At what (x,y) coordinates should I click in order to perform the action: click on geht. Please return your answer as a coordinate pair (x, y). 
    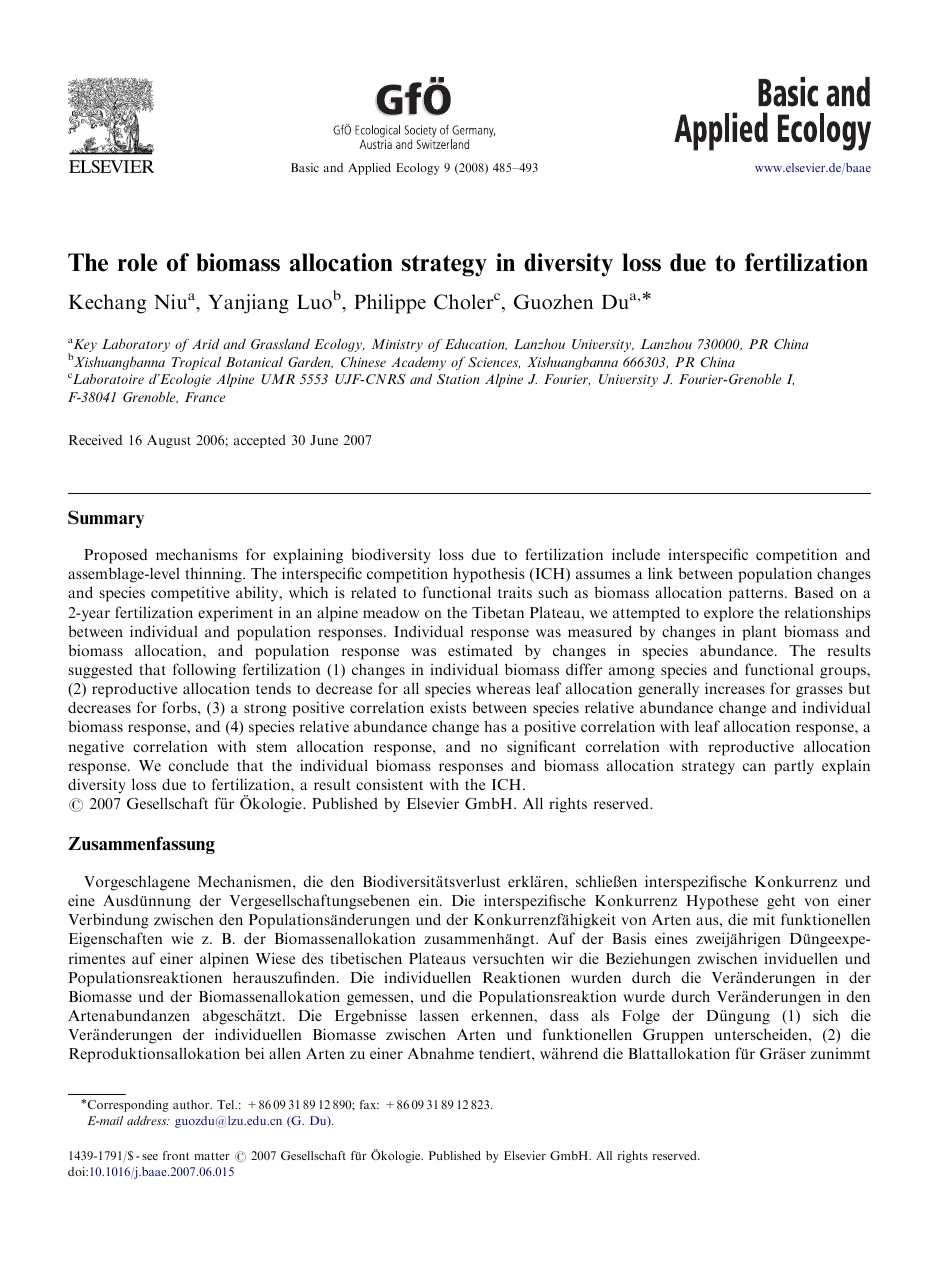
    Looking at the image, I should click on (781, 902).
